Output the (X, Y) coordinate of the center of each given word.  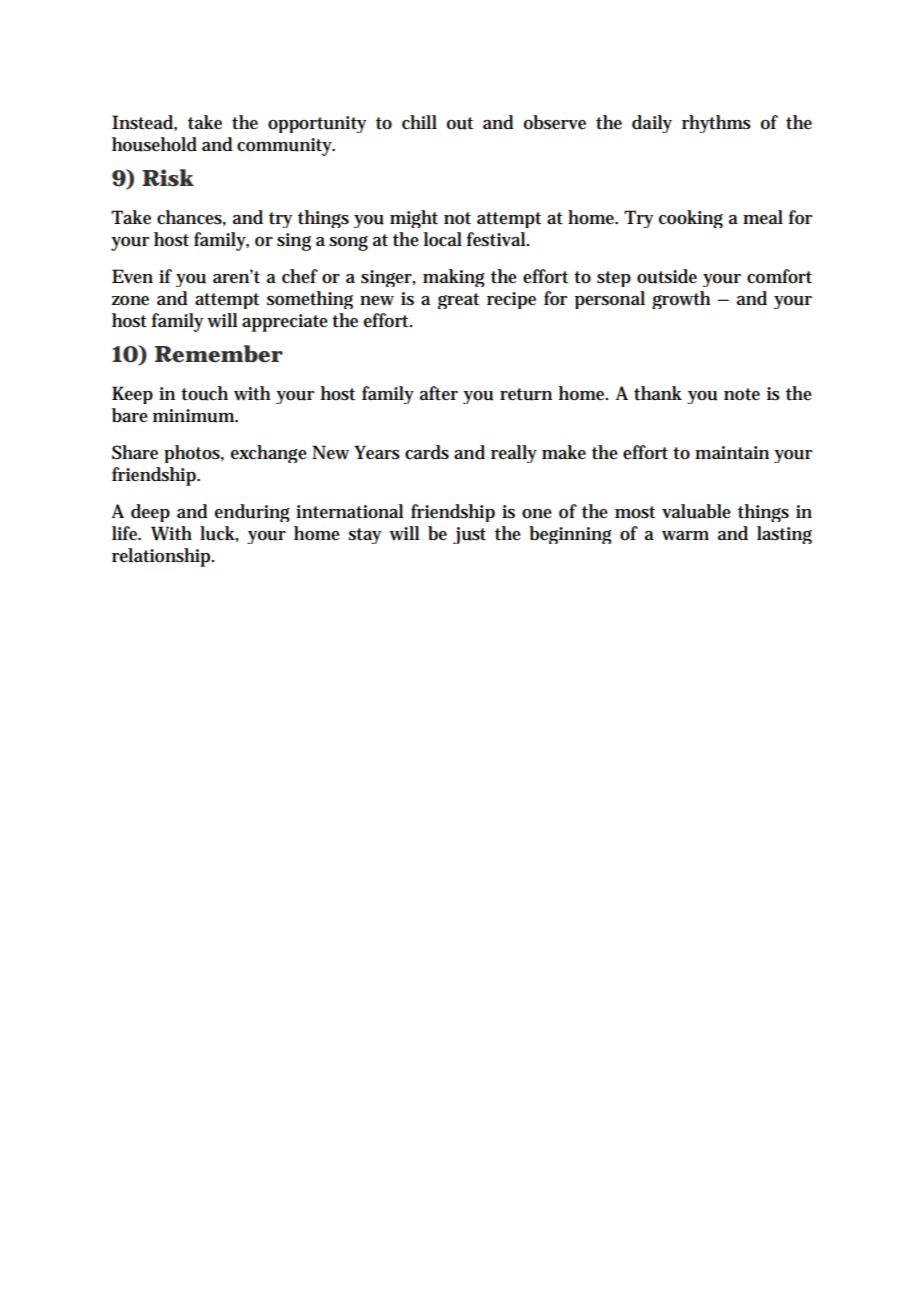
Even (132, 276)
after (439, 393)
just (469, 535)
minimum (195, 416)
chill (419, 122)
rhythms (716, 124)
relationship (163, 557)
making (454, 278)
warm (685, 536)
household (154, 144)
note (742, 394)
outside (667, 276)
